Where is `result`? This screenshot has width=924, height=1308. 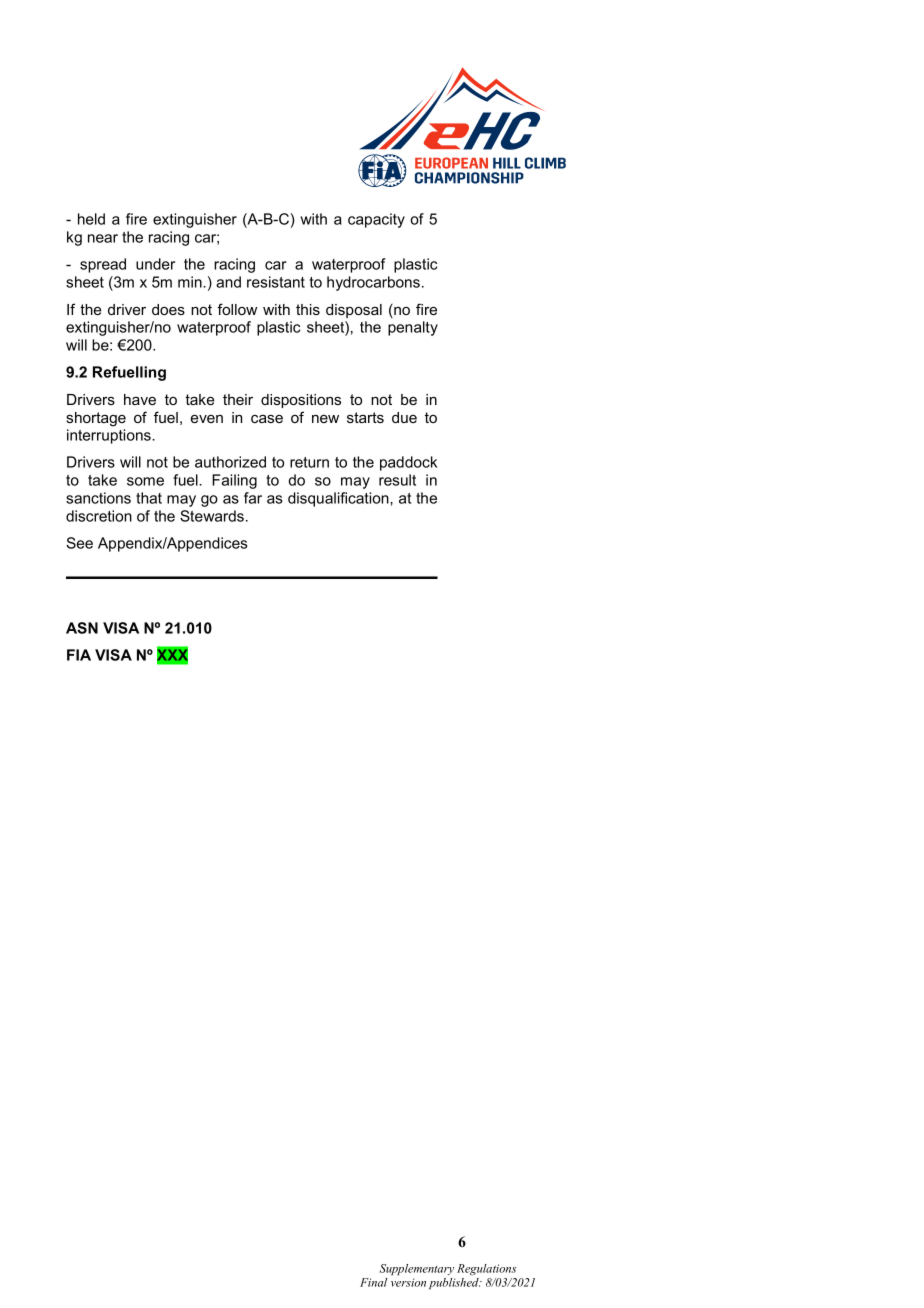
result is located at coordinates (397, 480).
